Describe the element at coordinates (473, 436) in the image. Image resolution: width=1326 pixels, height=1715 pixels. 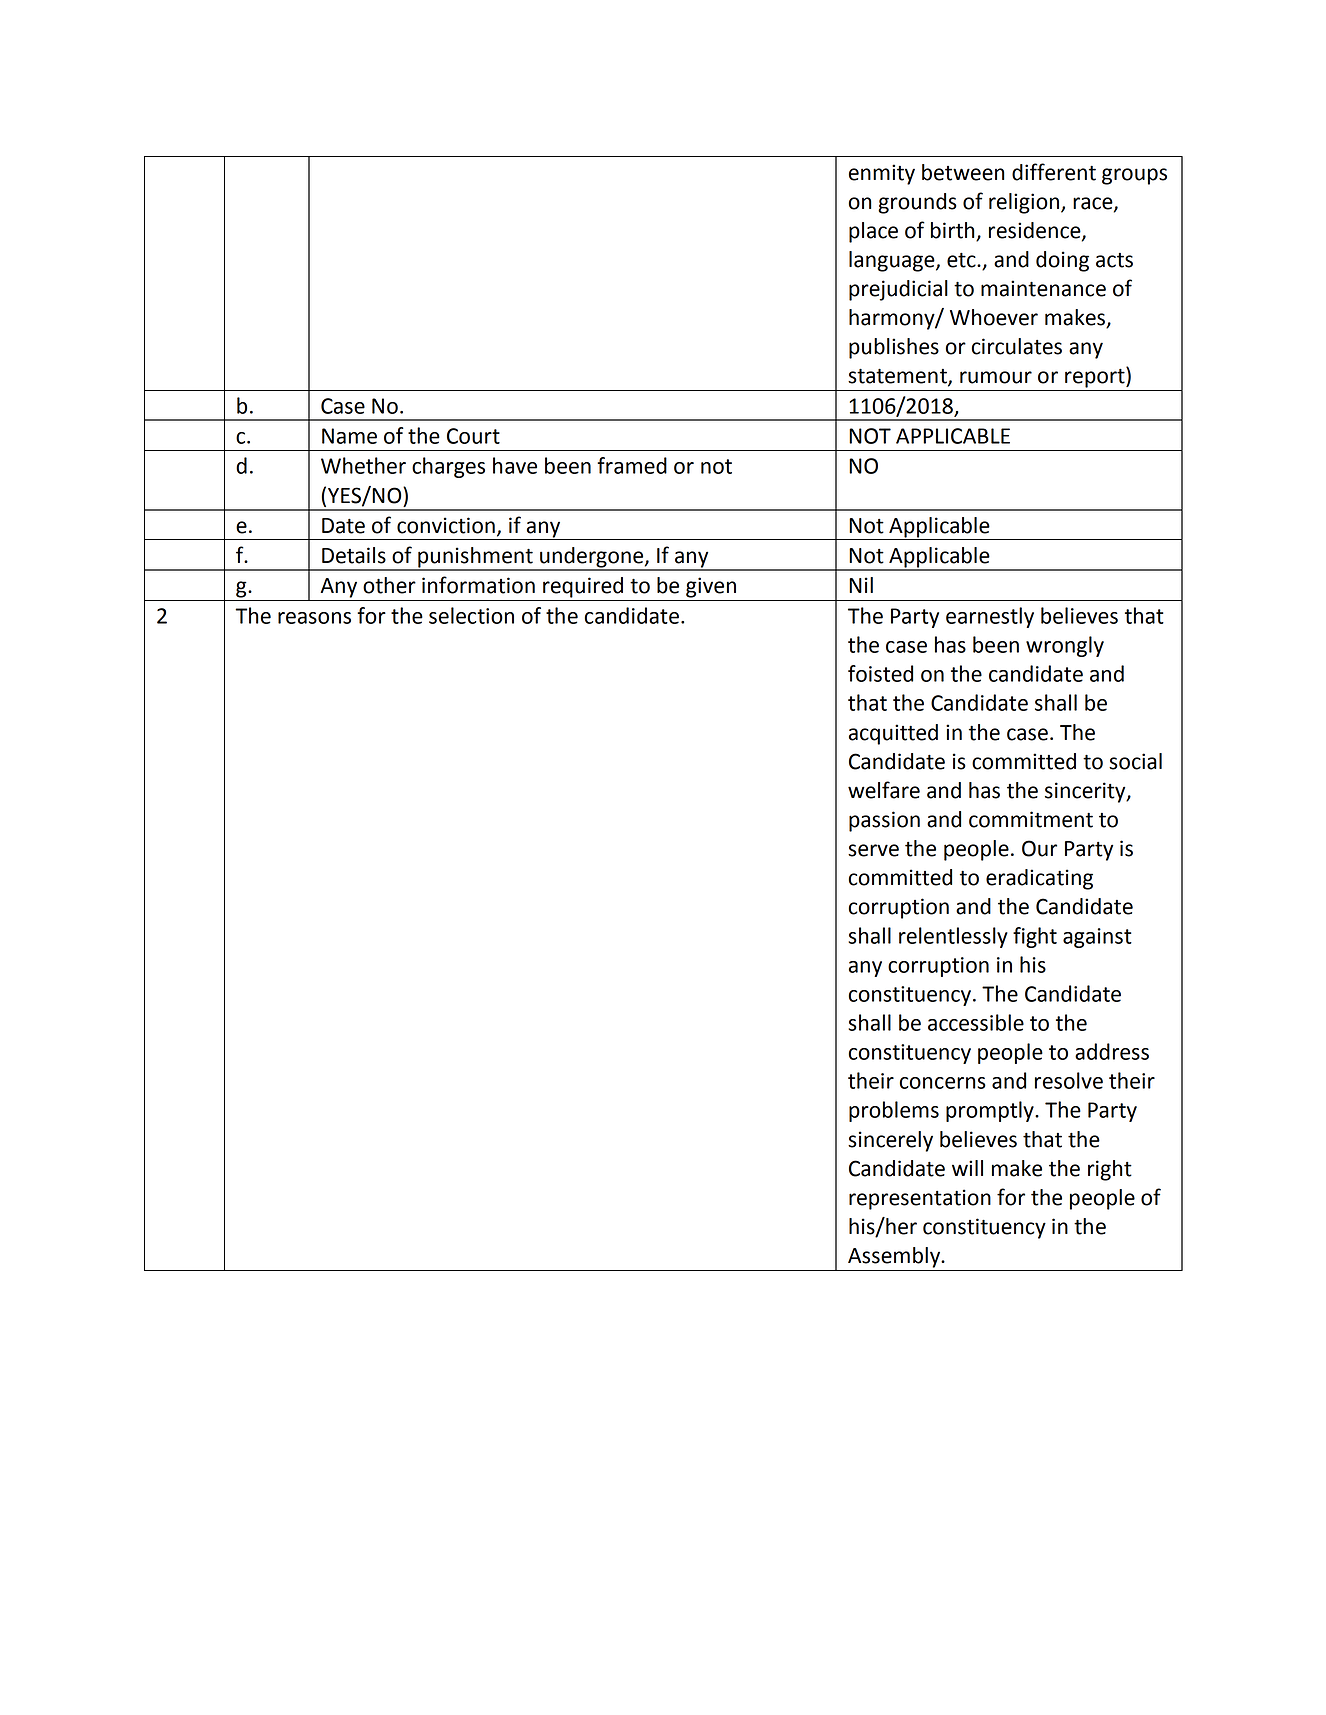
I see `Court` at that location.
